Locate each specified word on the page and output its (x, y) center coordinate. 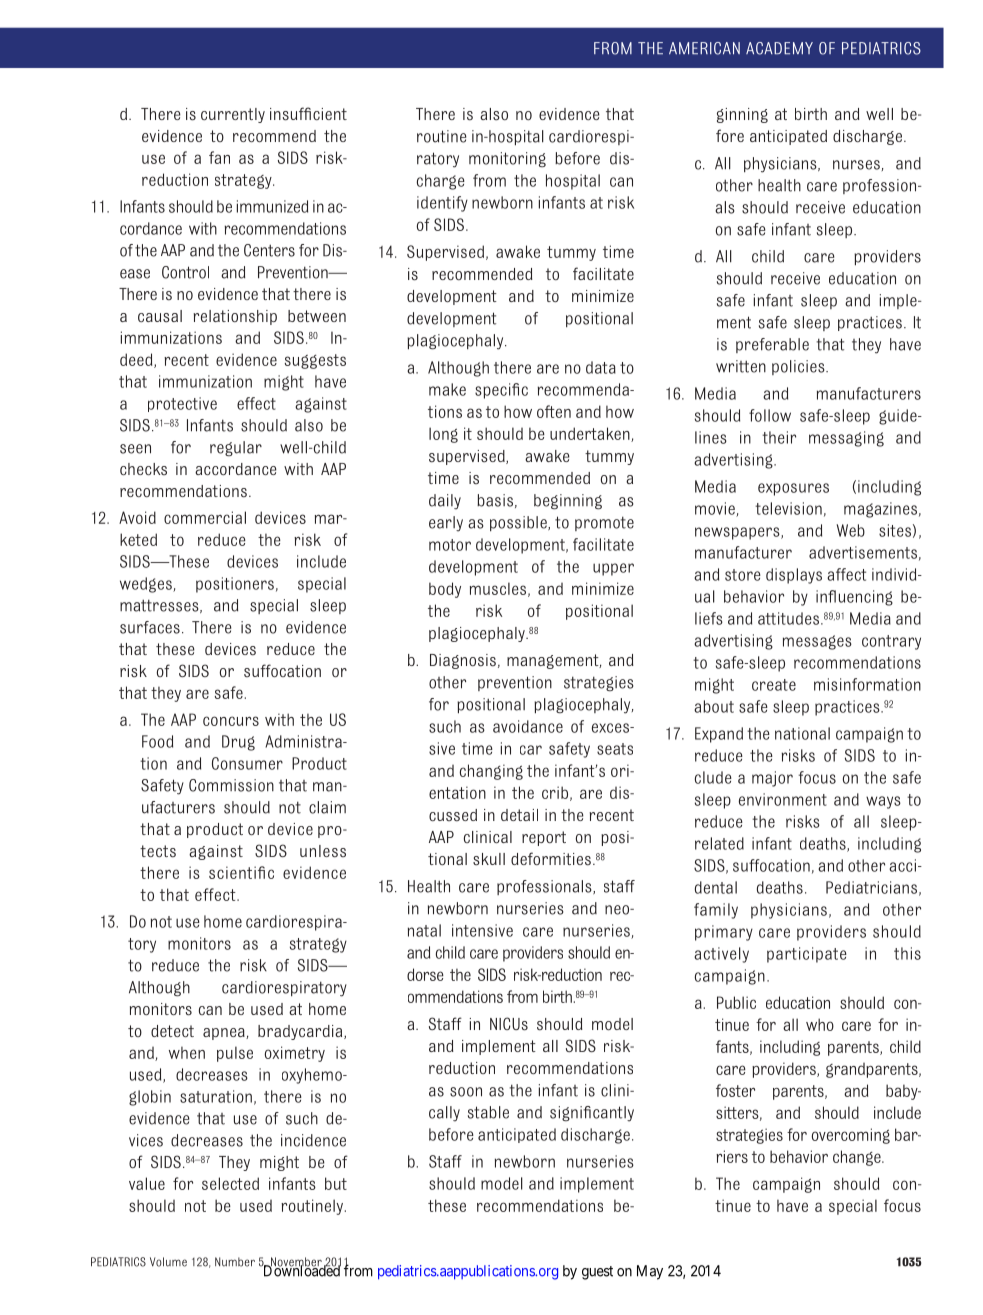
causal (160, 316)
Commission (231, 785)
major (772, 779)
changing (491, 772)
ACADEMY (779, 48)
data (601, 367)
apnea (225, 1034)
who (820, 1024)
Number (235, 1262)
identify (442, 204)
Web (851, 530)
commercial (205, 517)
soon (466, 1092)
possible (519, 523)
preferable (772, 345)
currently (233, 115)
